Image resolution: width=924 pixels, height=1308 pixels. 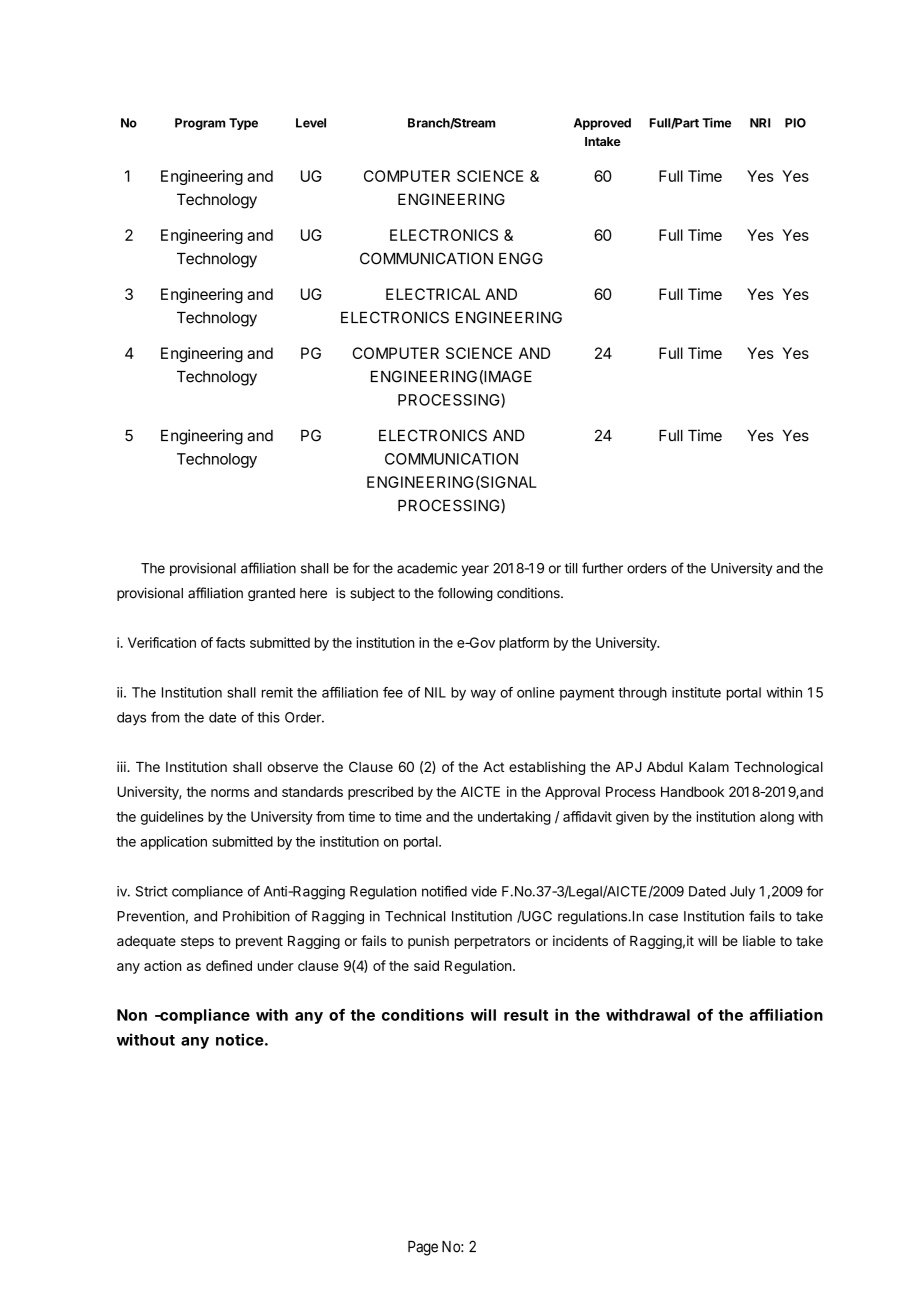 I want to click on further, so click(x=602, y=568).
